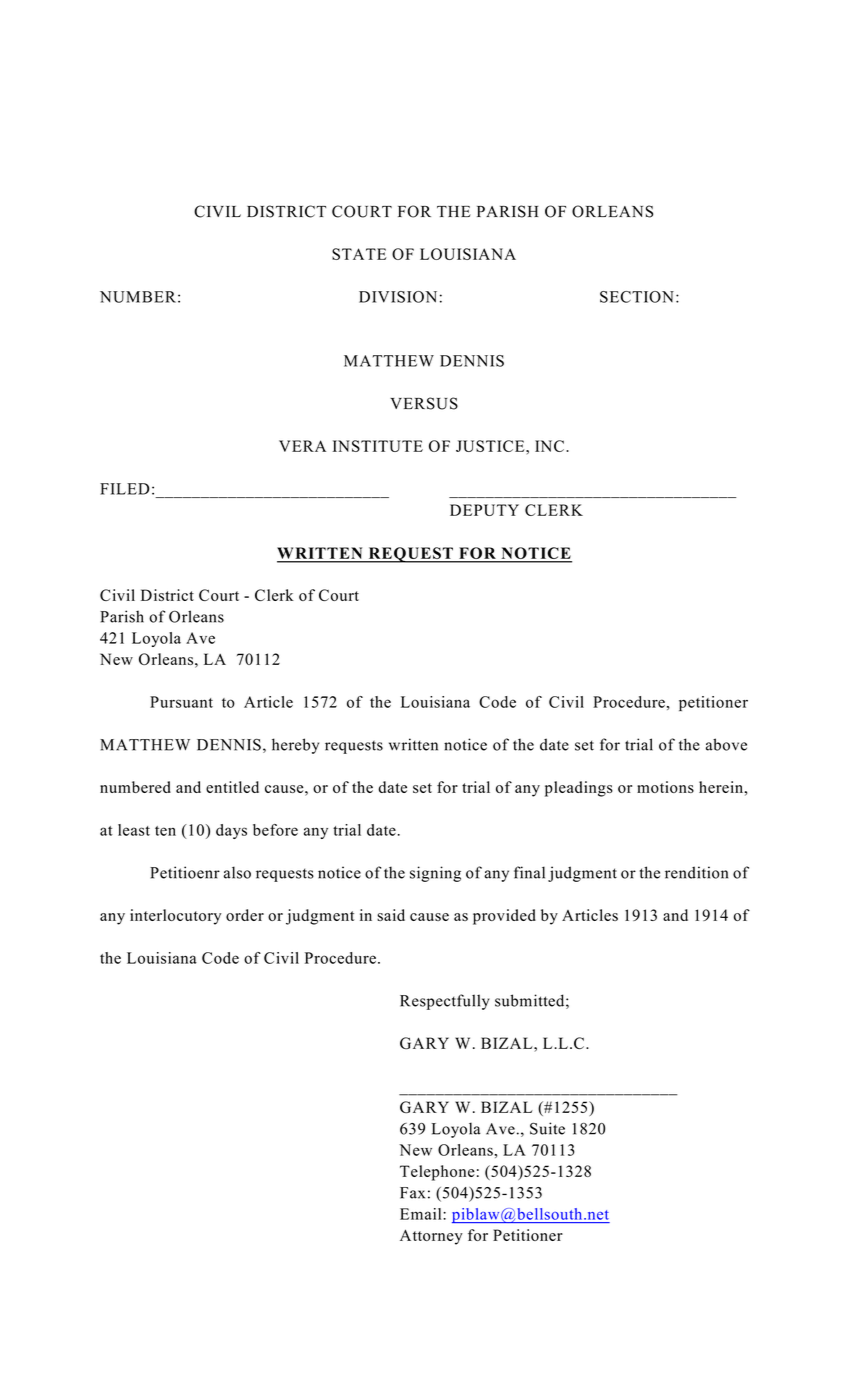  What do you see at coordinates (665, 787) in the page?
I see `motions` at bounding box center [665, 787].
